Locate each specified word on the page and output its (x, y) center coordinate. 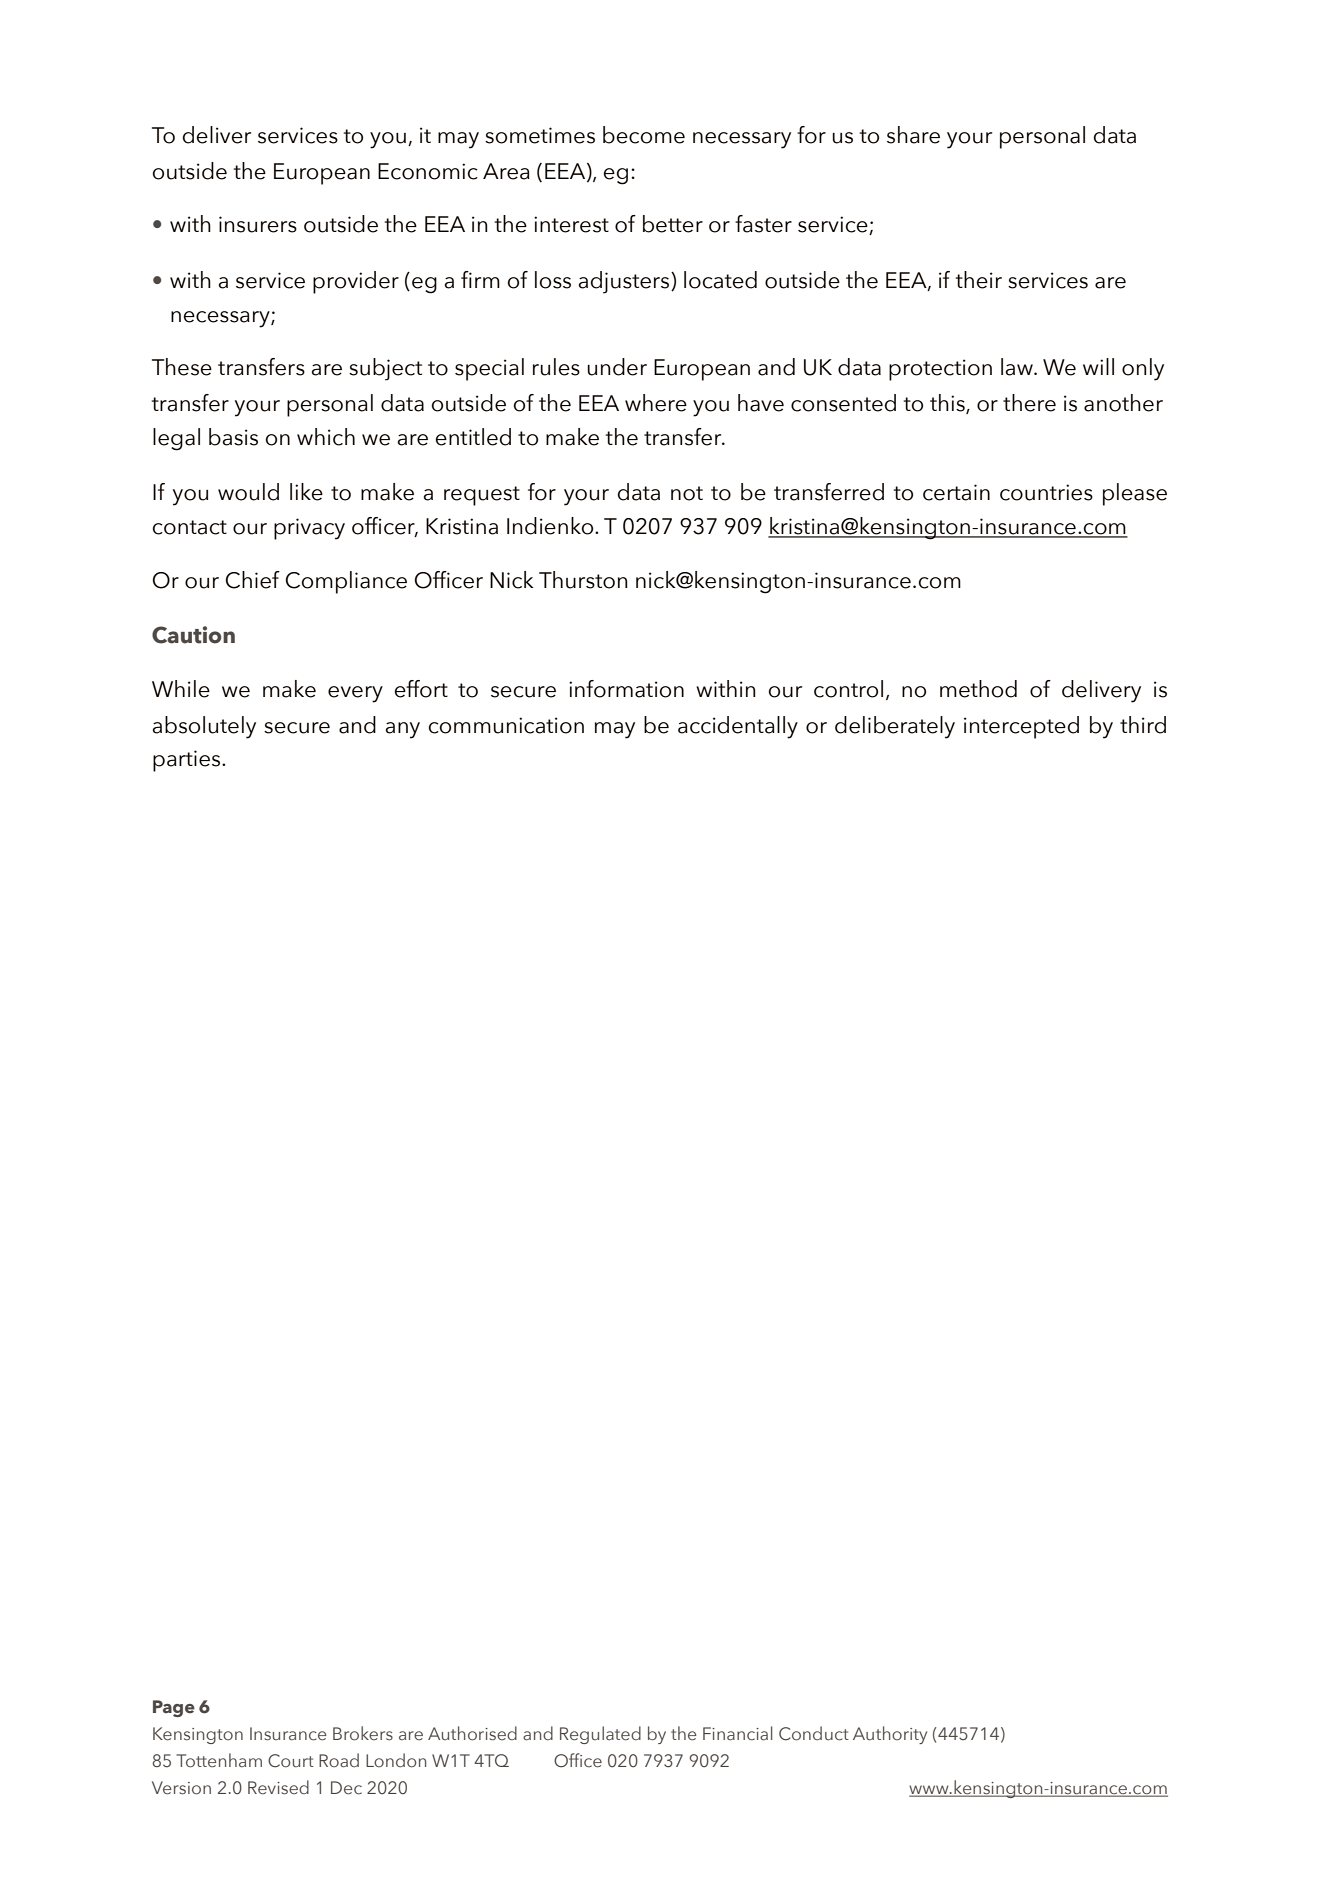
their (979, 280)
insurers (258, 224)
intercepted (1021, 727)
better (673, 224)
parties (188, 761)
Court (291, 1761)
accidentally (738, 727)
